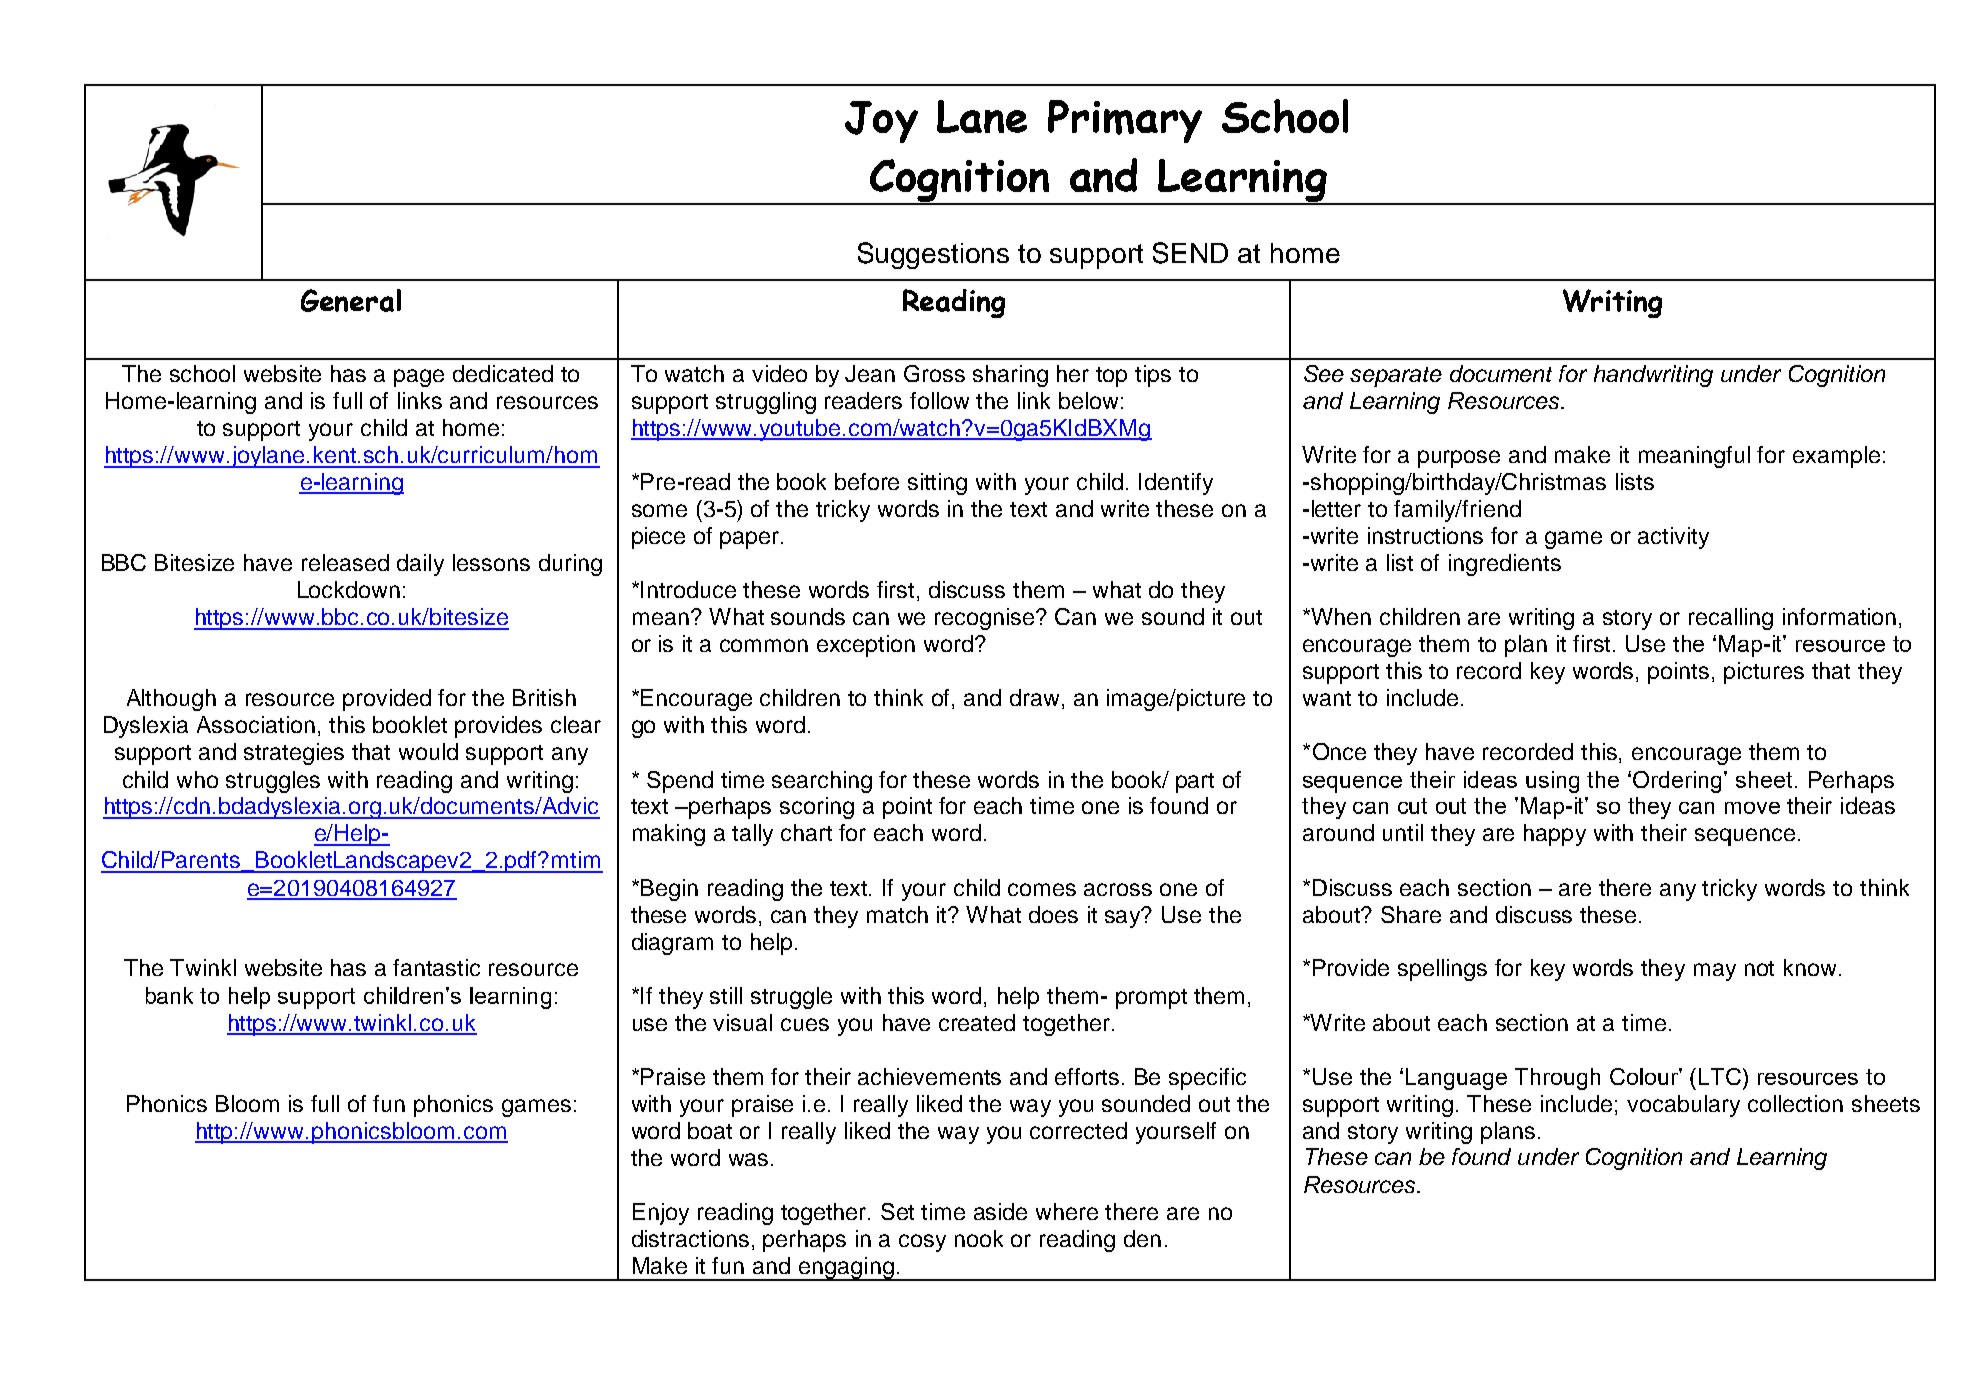 This screenshot has width=1979, height=1399. I want to click on General, so click(351, 300).
